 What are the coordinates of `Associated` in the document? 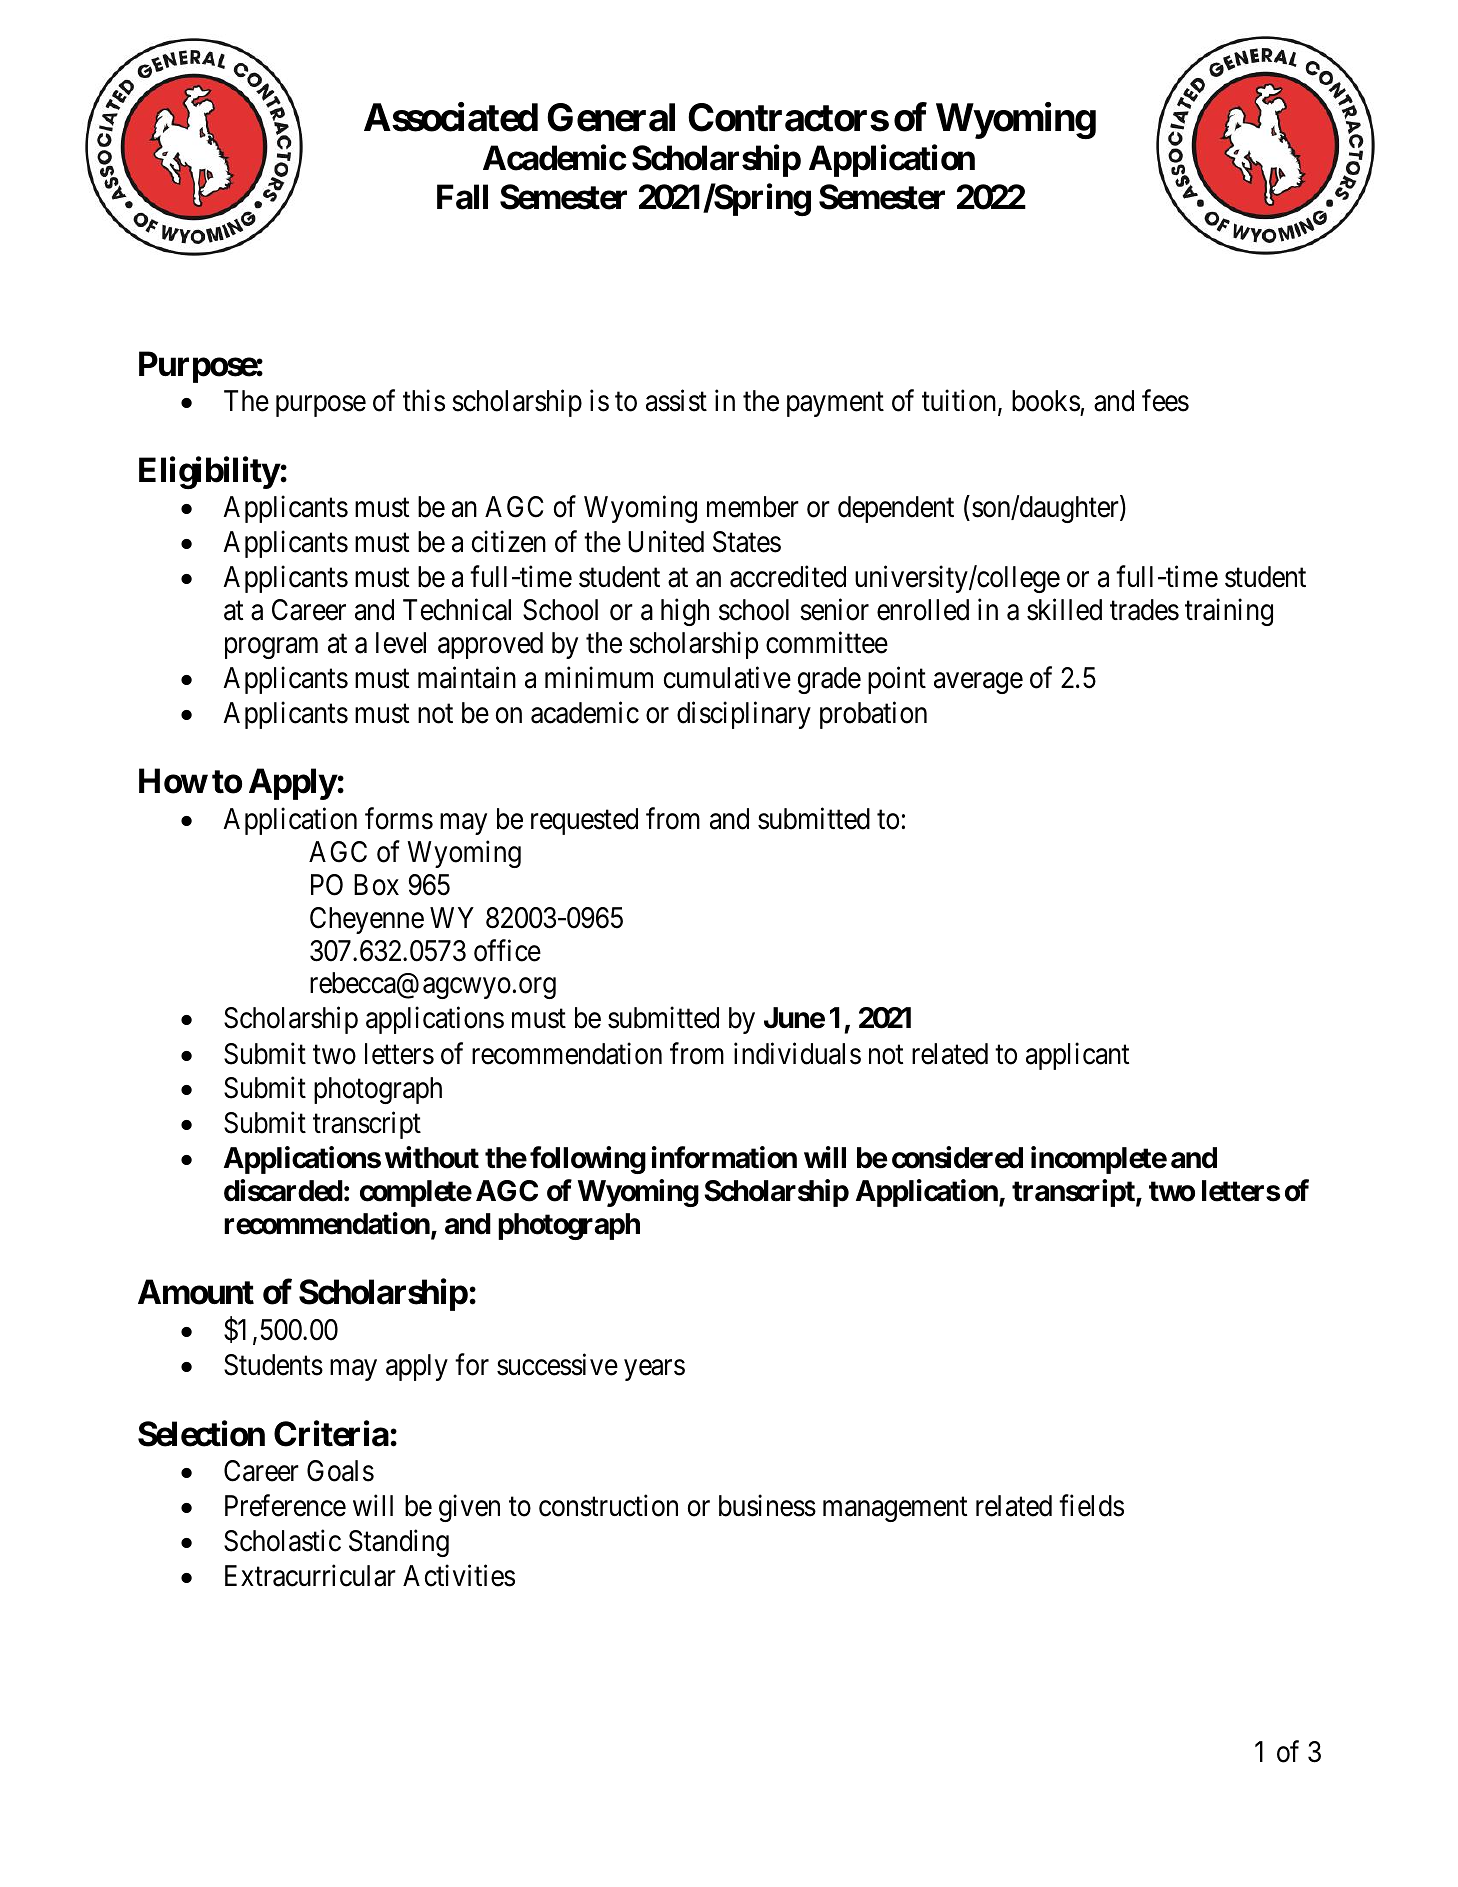 It's located at (451, 117).
